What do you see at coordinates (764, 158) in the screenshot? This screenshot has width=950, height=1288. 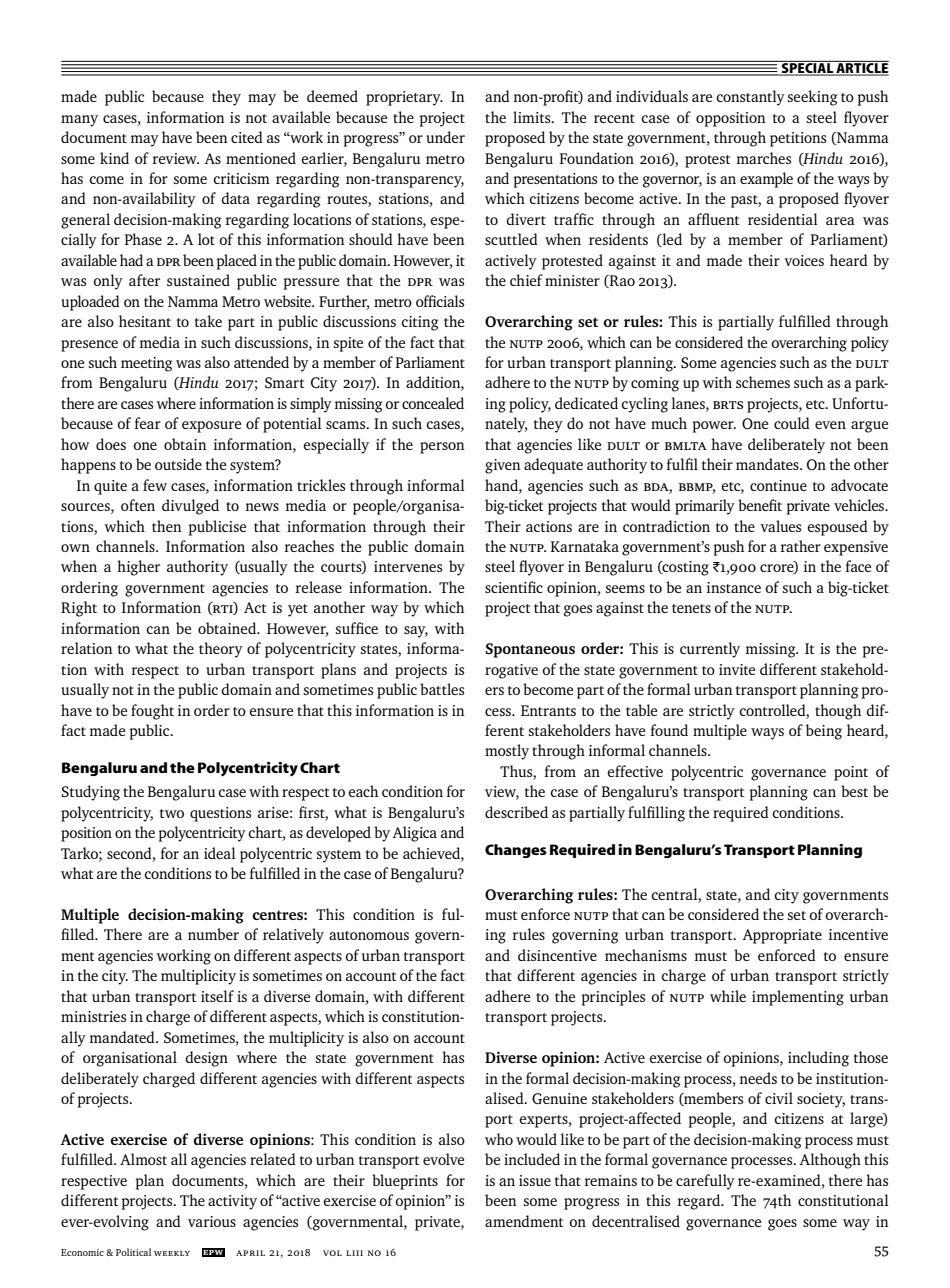 I see `marches` at bounding box center [764, 158].
